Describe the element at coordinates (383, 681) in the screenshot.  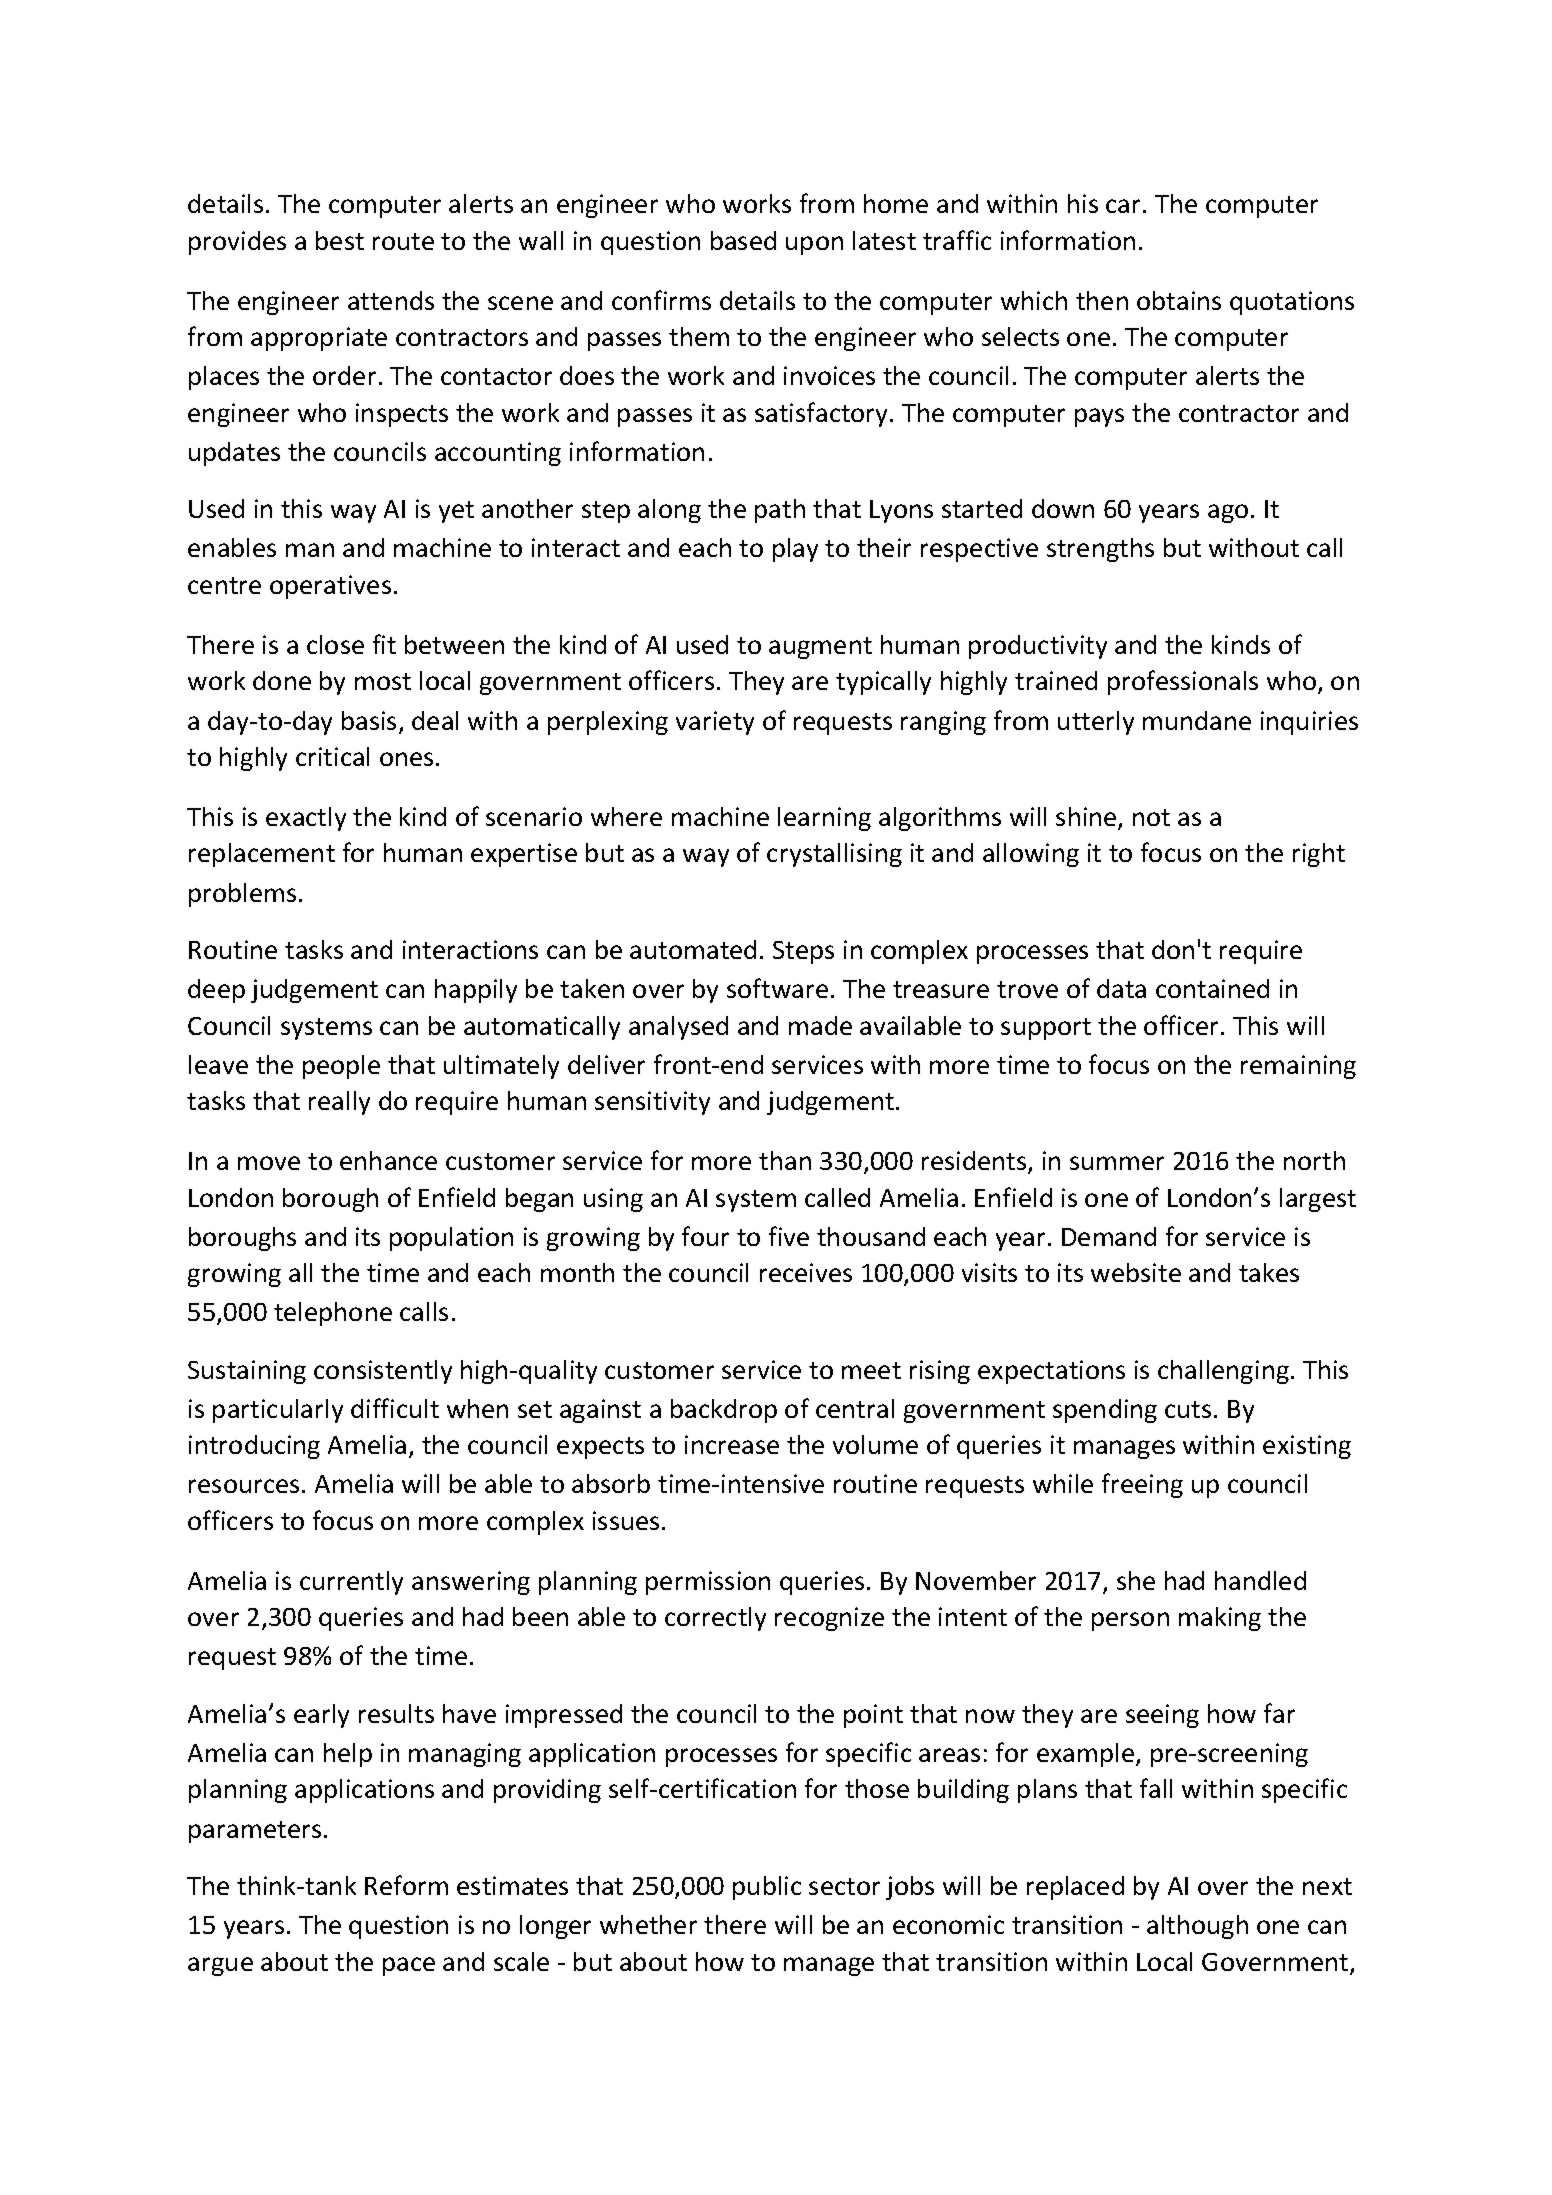
I see `most` at that location.
